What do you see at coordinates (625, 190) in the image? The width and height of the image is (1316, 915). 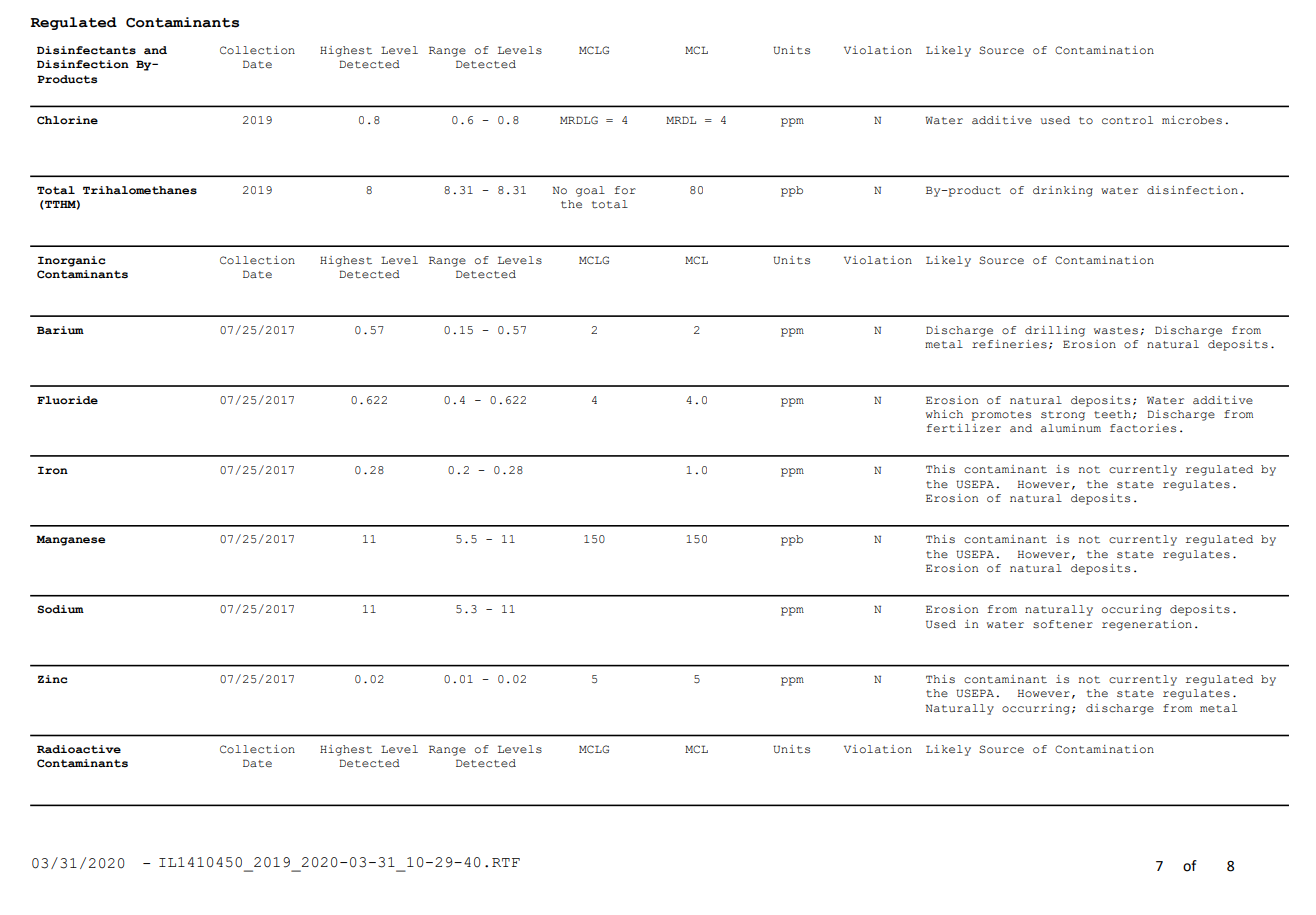 I see `for` at bounding box center [625, 190].
